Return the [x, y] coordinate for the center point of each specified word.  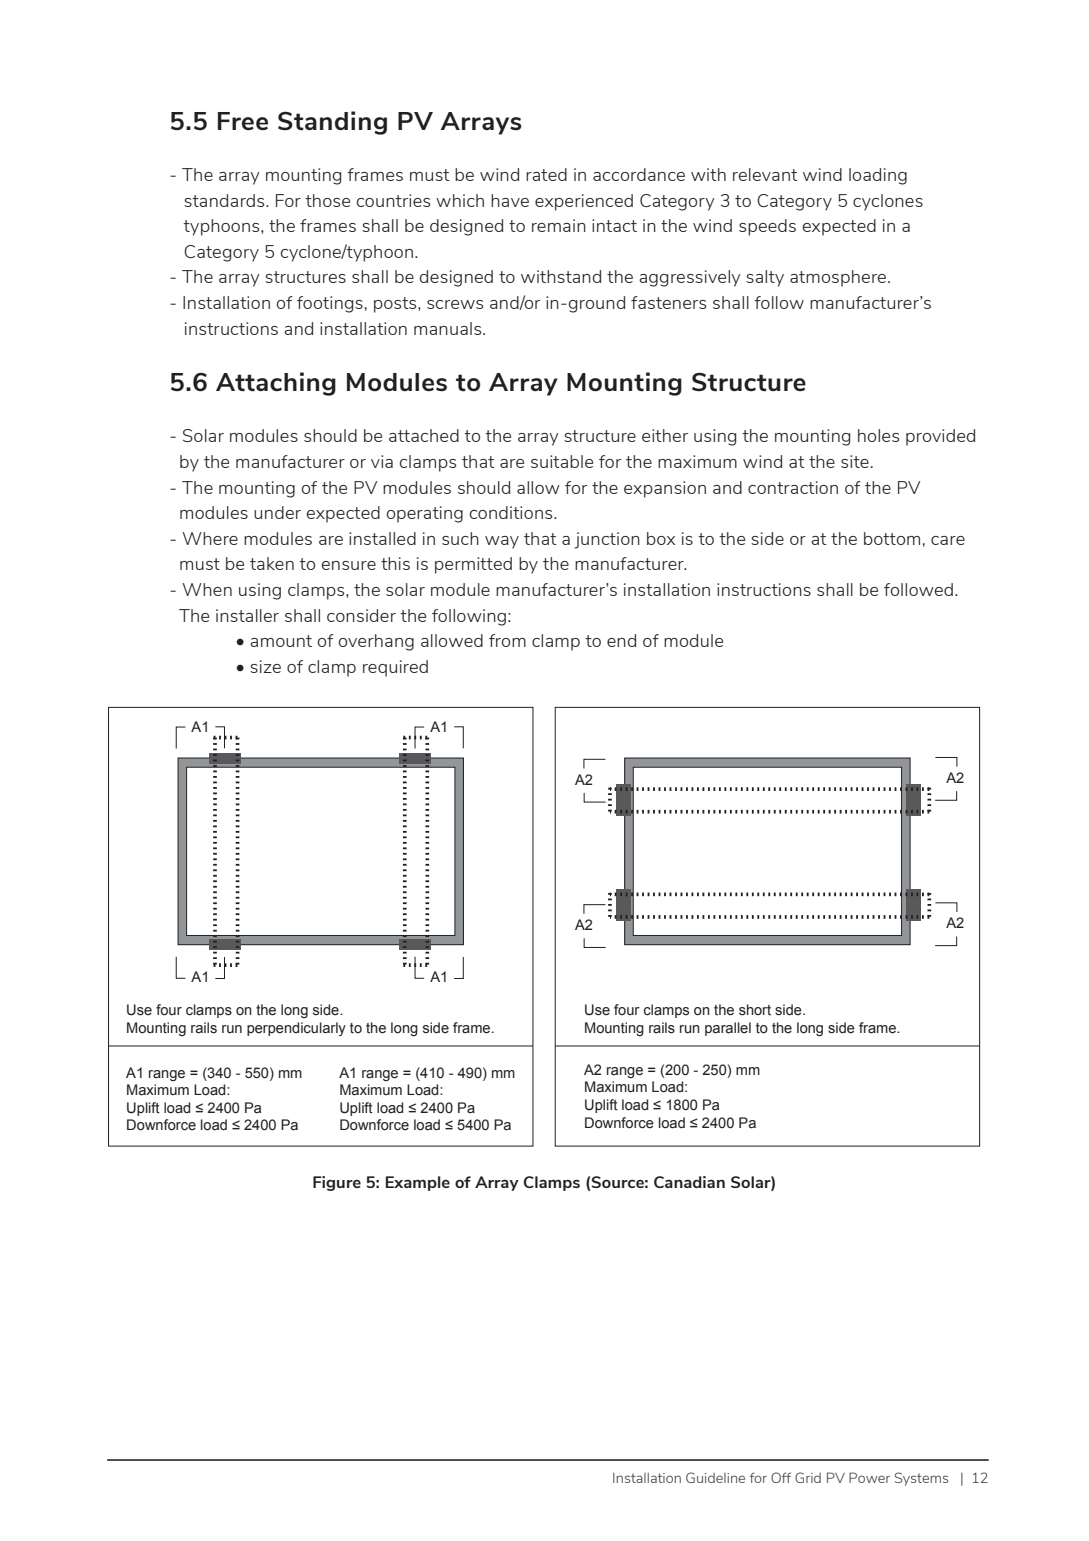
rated [546, 174]
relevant [765, 174]
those [327, 200]
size [265, 666]
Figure [337, 1183]
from [507, 640]
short [755, 1010]
